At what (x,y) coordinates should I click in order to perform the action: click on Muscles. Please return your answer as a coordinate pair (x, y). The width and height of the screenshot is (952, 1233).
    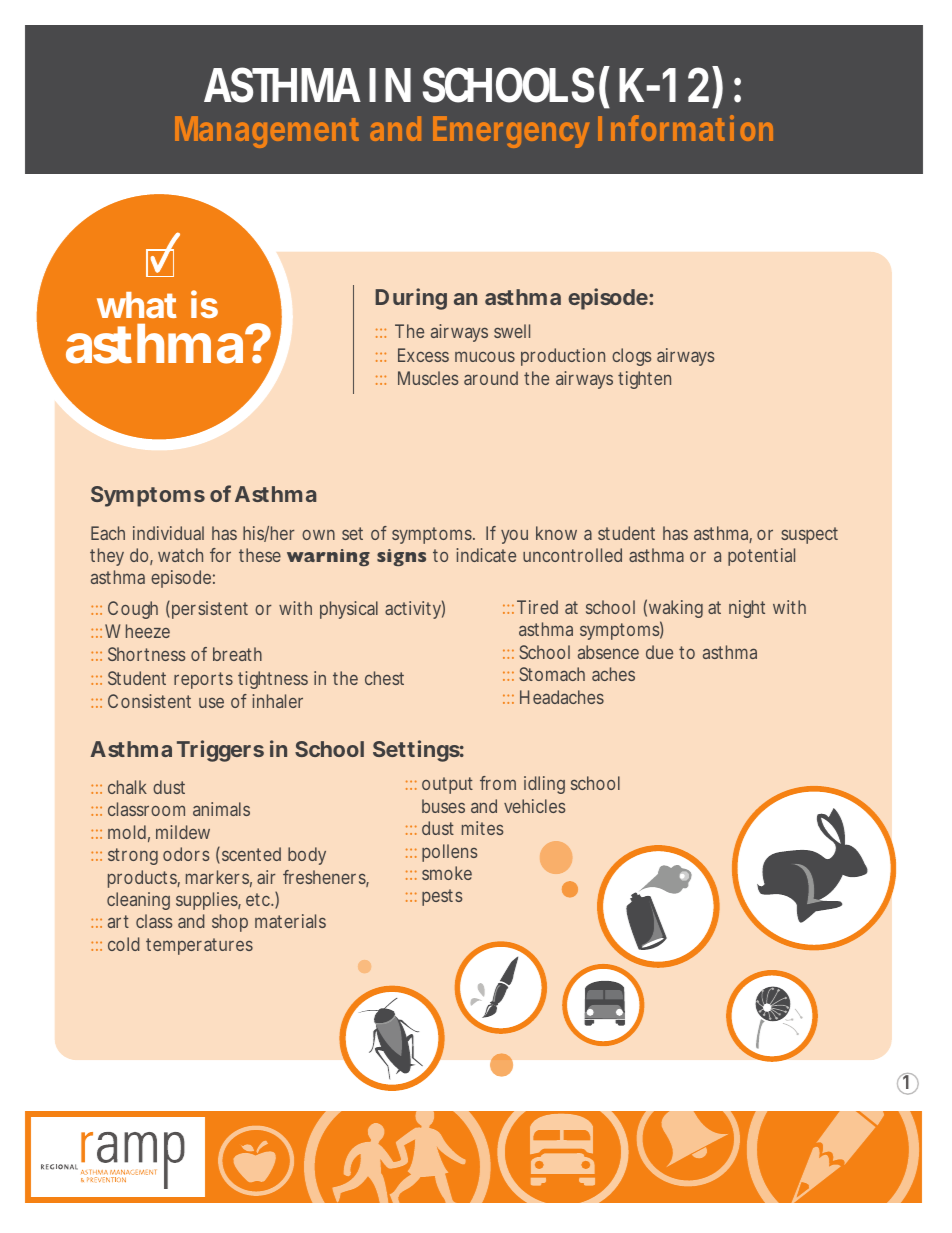
    Looking at the image, I should click on (428, 378).
